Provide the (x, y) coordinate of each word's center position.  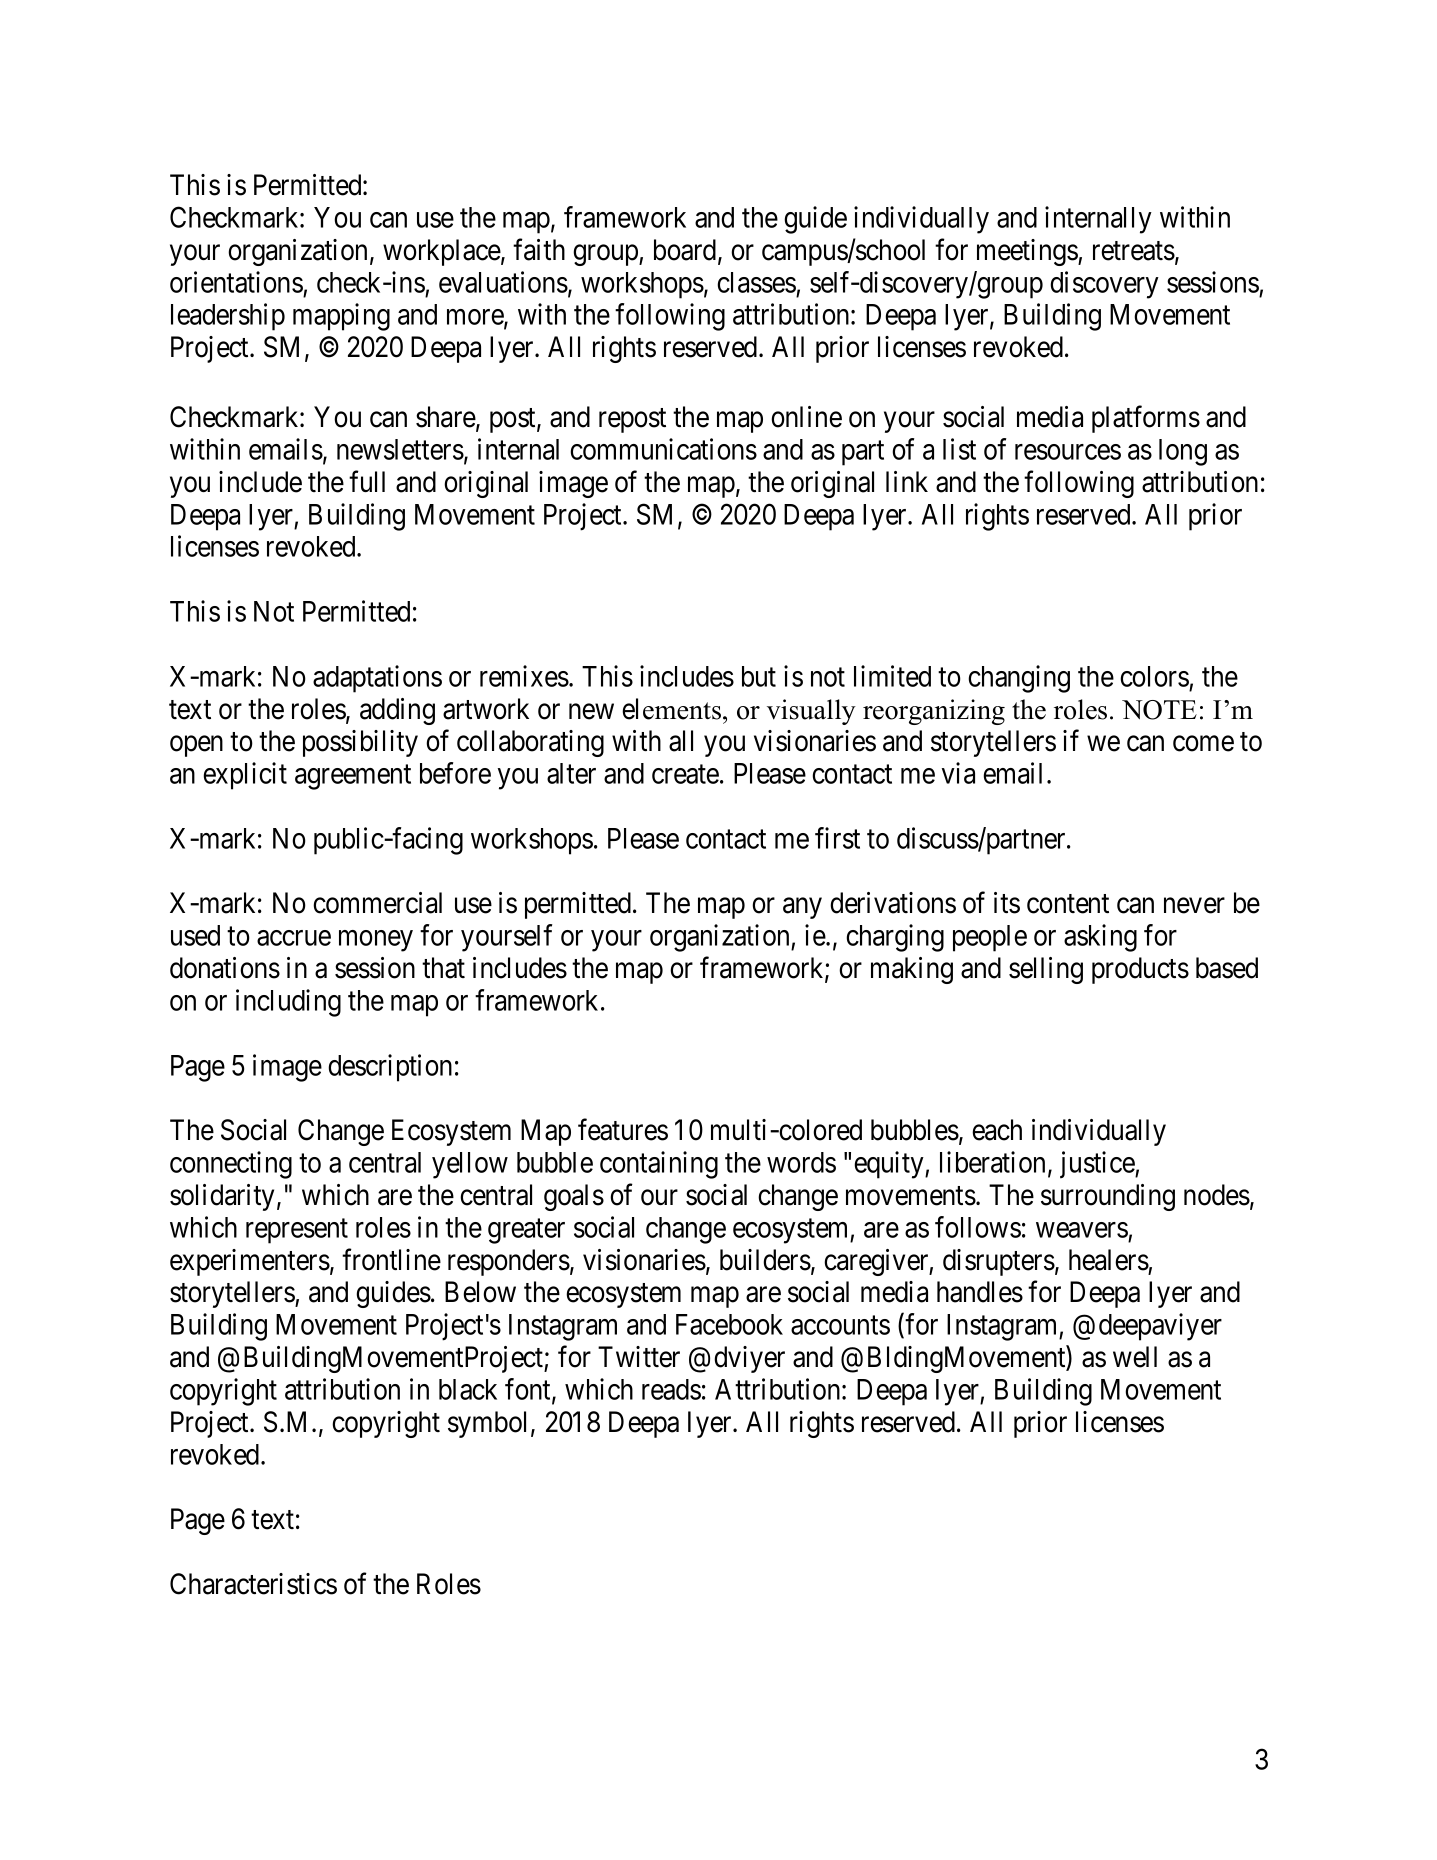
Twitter (639, 1357)
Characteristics (253, 1584)
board (686, 251)
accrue (294, 938)
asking (1100, 938)
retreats (1134, 251)
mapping (341, 317)
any (802, 908)
